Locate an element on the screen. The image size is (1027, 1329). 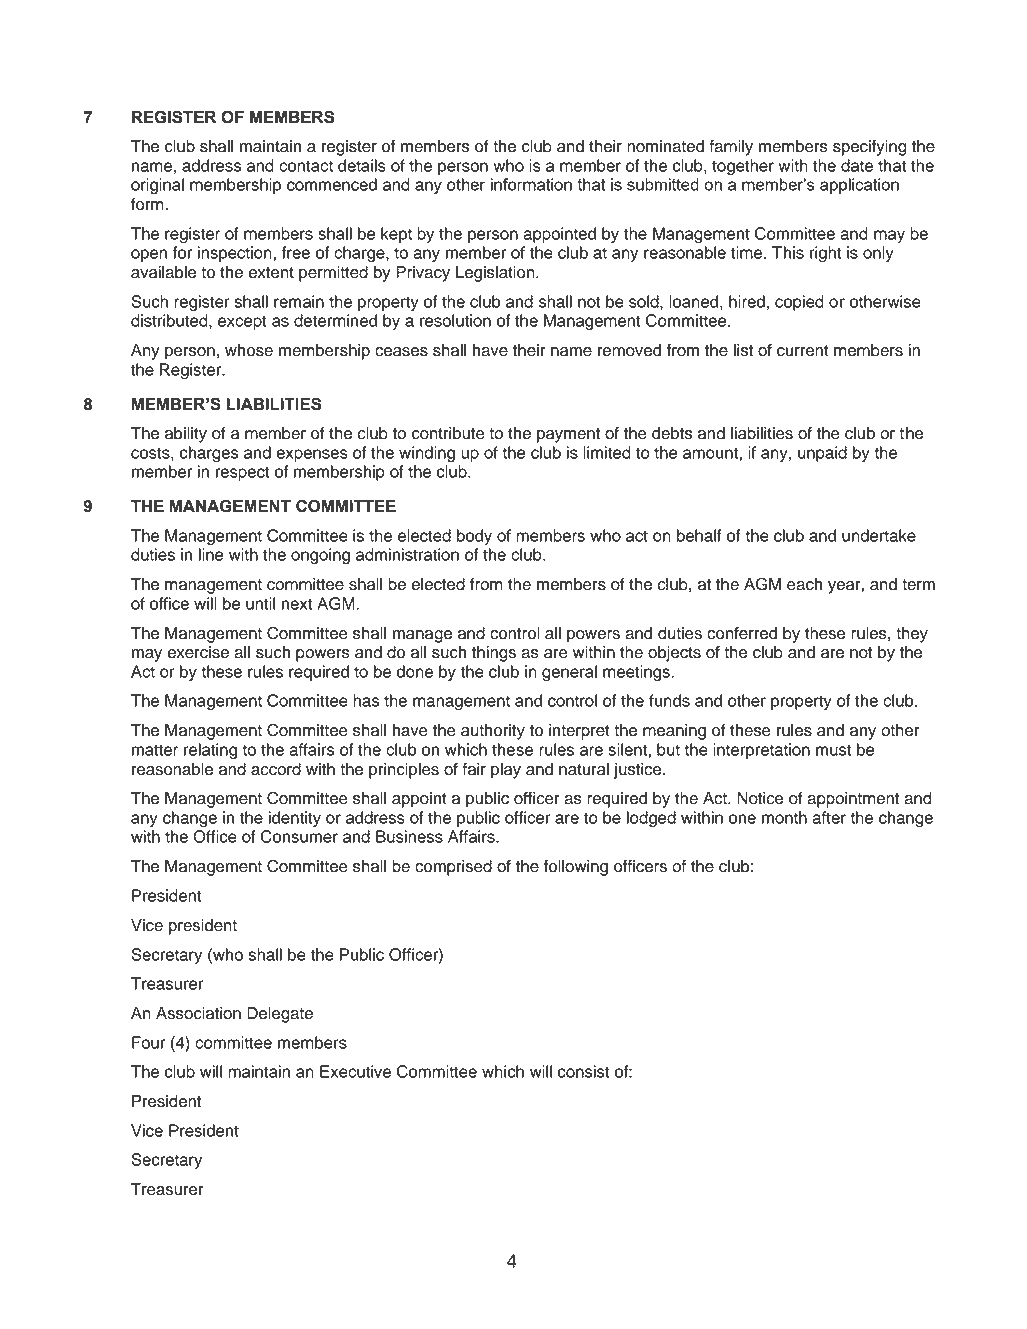
body is located at coordinates (474, 537).
